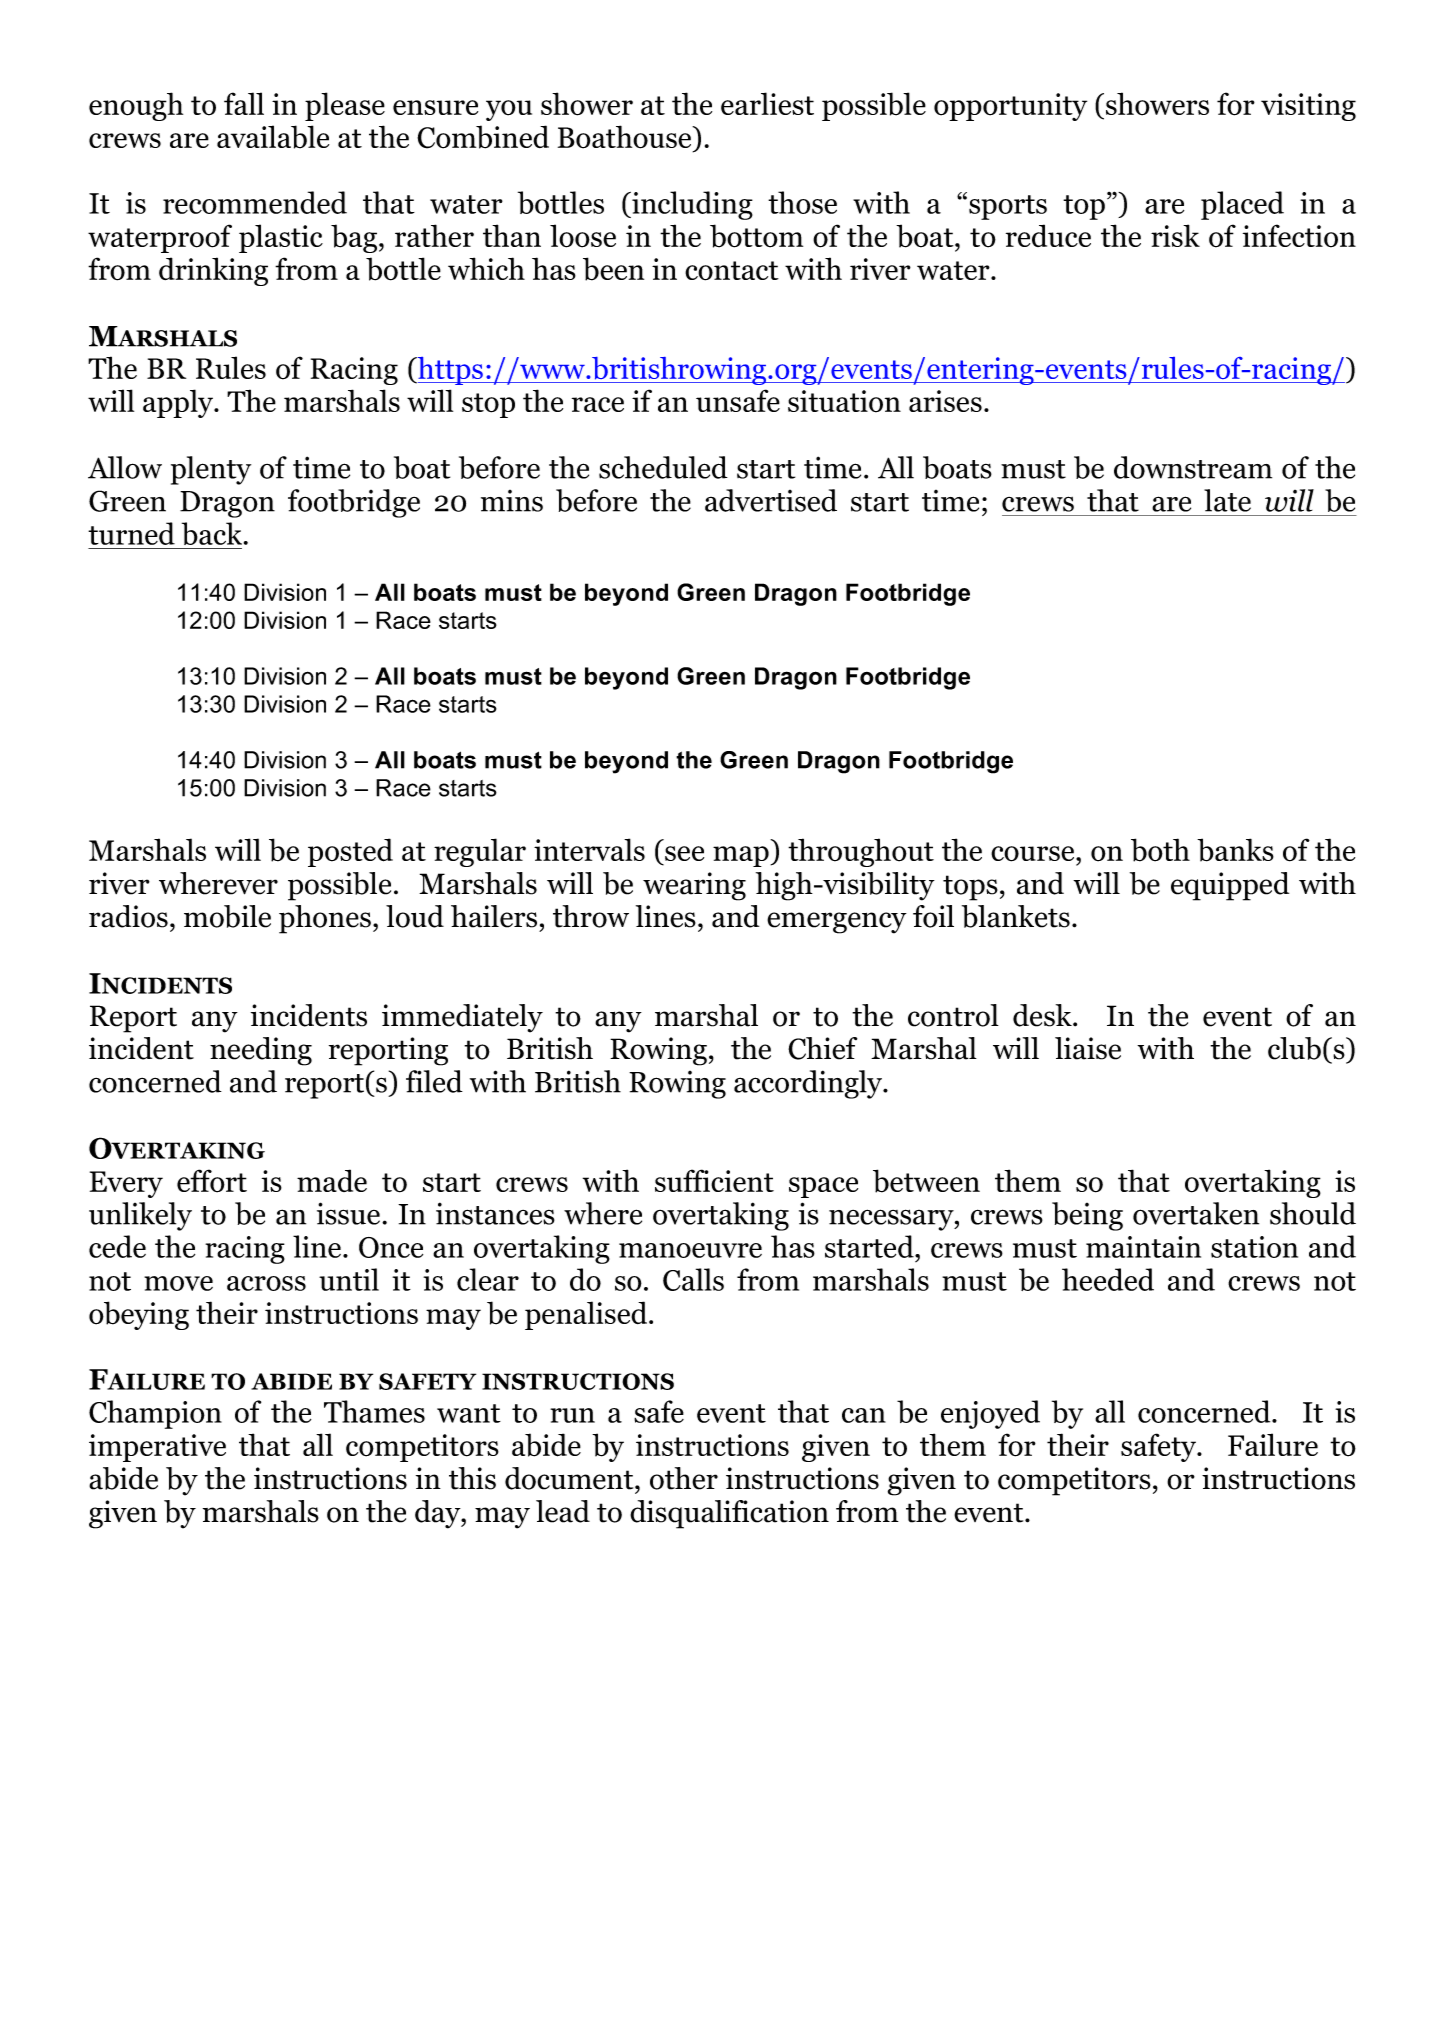 The height and width of the screenshot is (2040, 1442). Describe the element at coordinates (273, 137) in the screenshot. I see `available` at that location.
